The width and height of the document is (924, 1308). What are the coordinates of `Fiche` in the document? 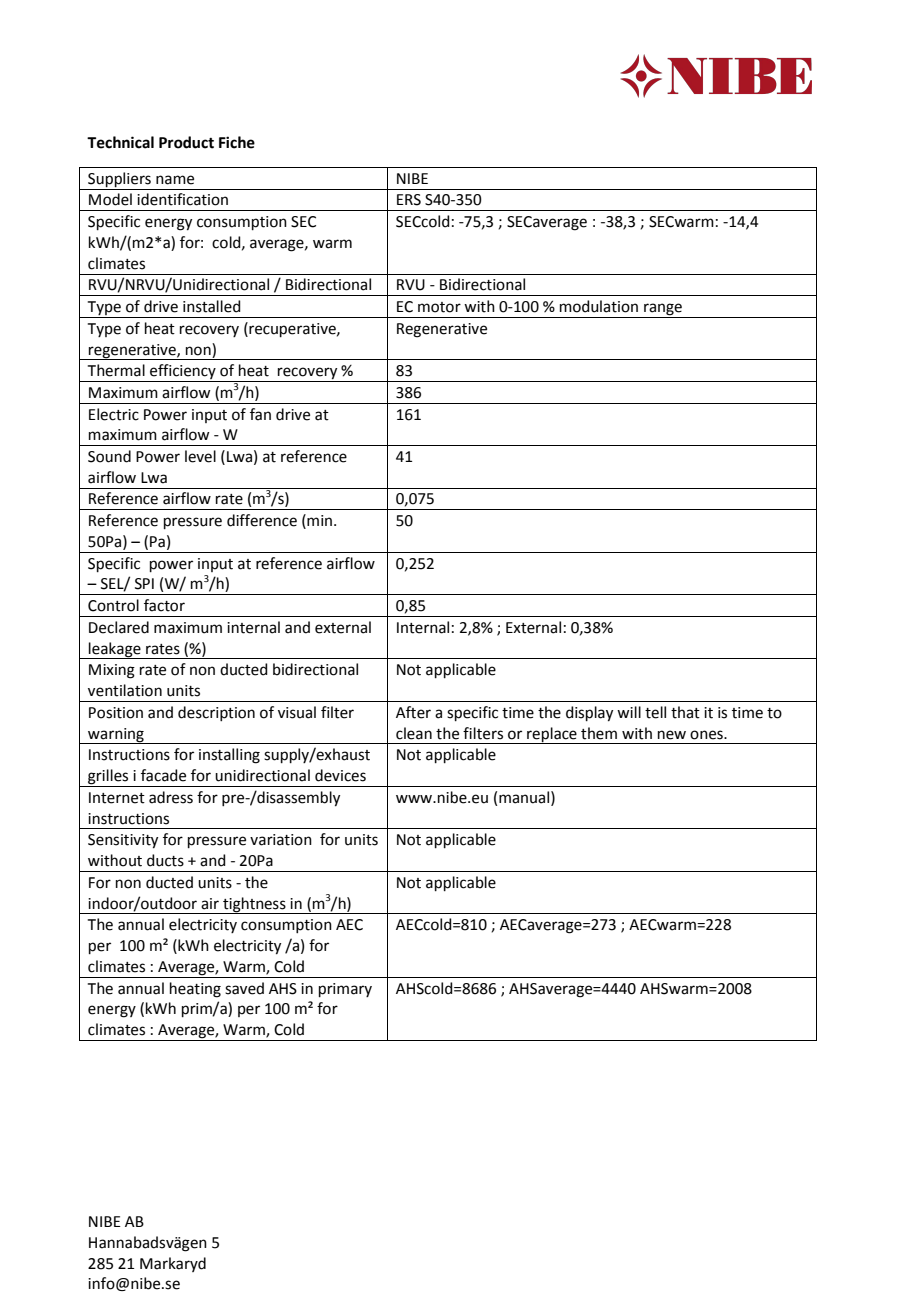 It's located at (237, 142).
